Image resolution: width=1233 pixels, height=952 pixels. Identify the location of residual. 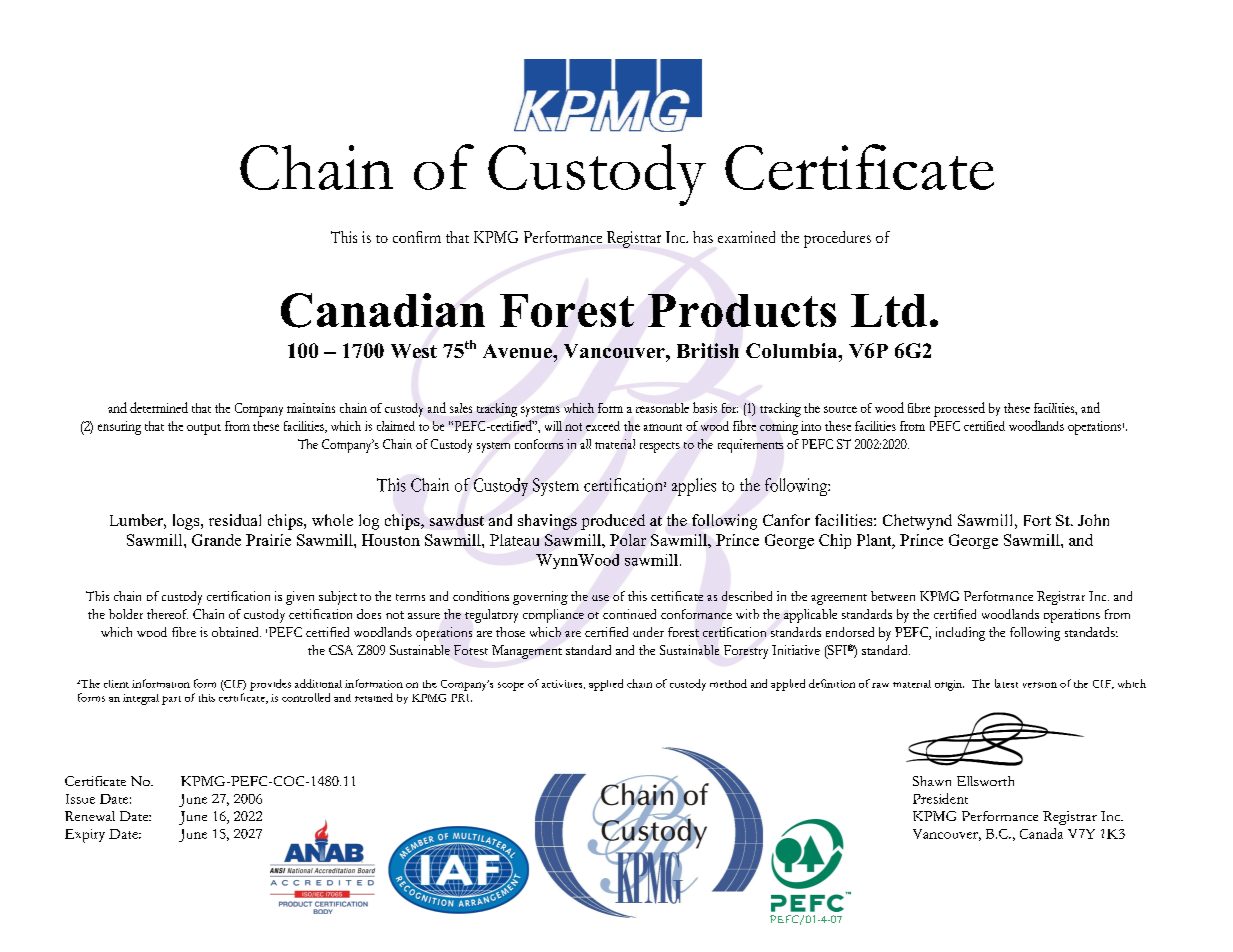
(235, 520).
